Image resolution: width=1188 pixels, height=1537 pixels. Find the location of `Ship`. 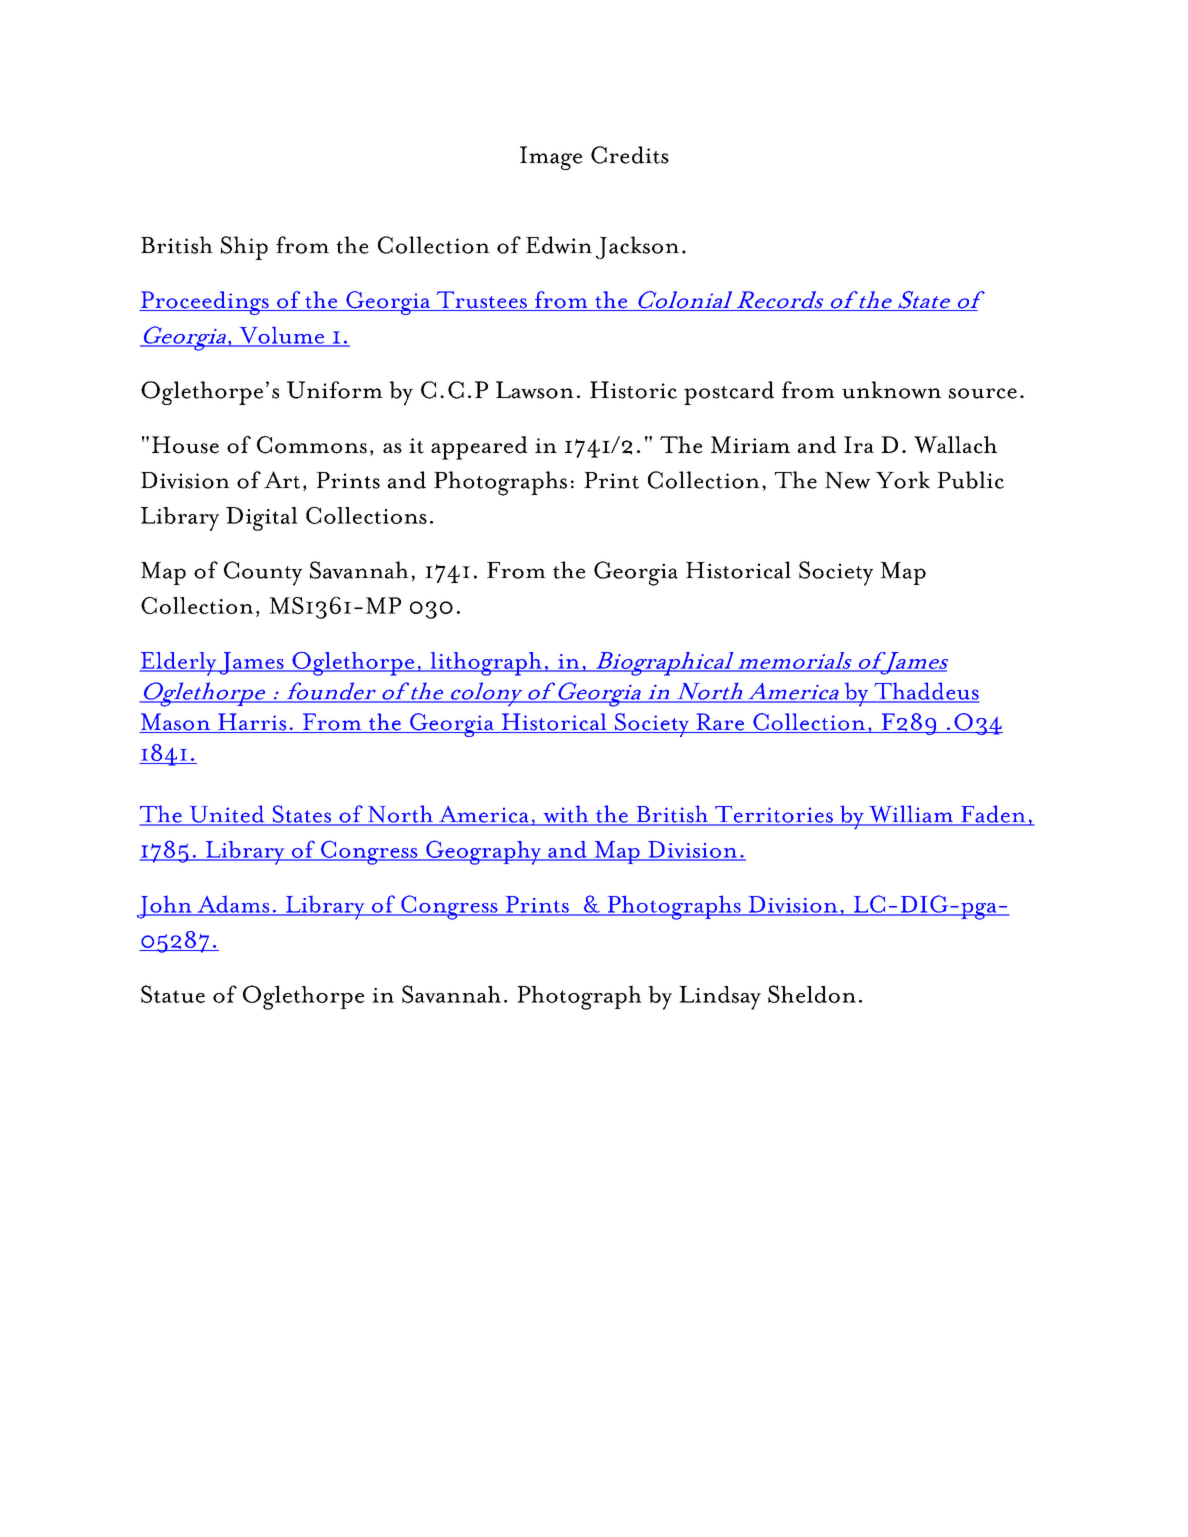

Ship is located at coordinates (244, 248).
